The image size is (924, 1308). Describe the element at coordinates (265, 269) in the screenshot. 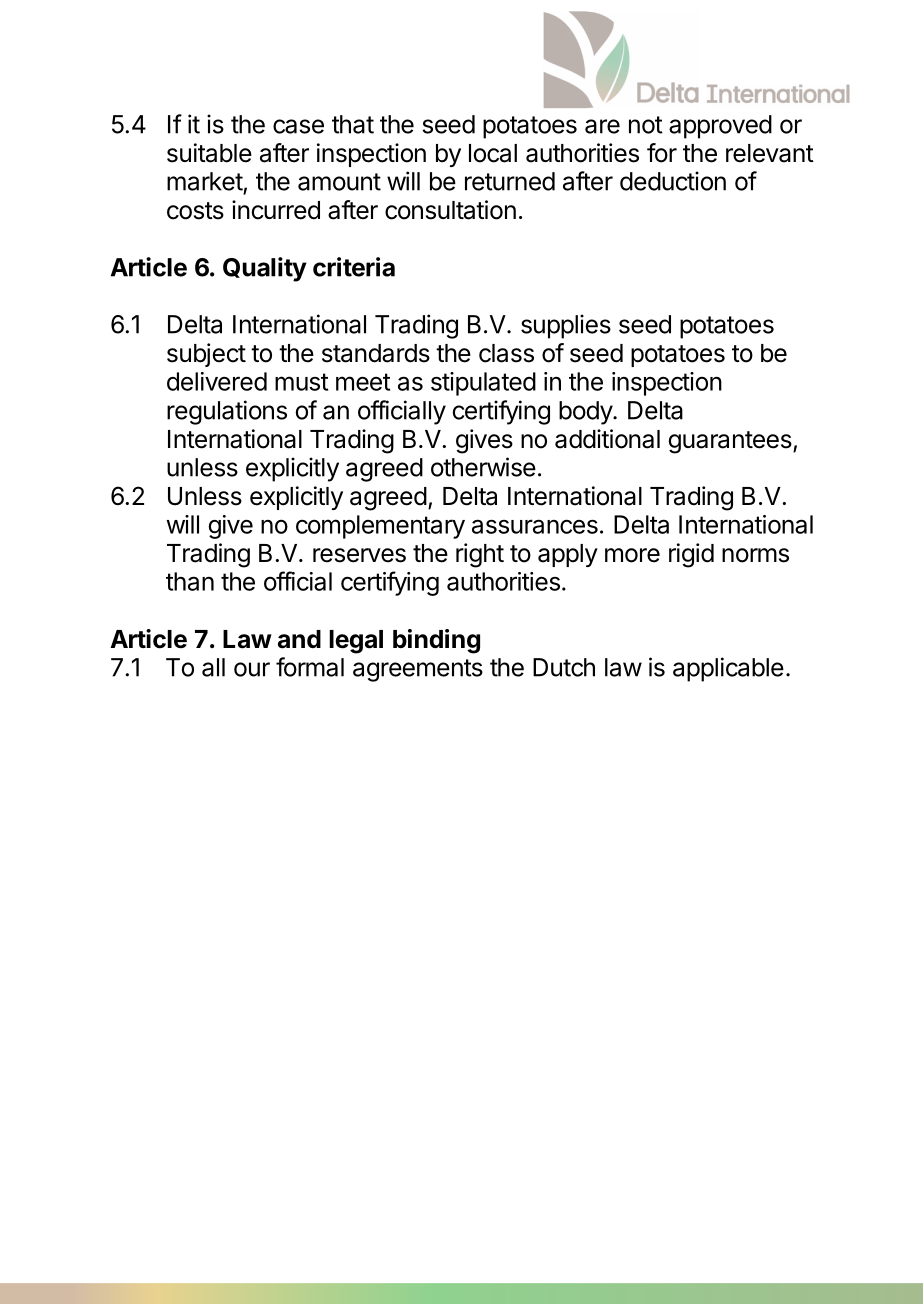

I see `Quality` at that location.
